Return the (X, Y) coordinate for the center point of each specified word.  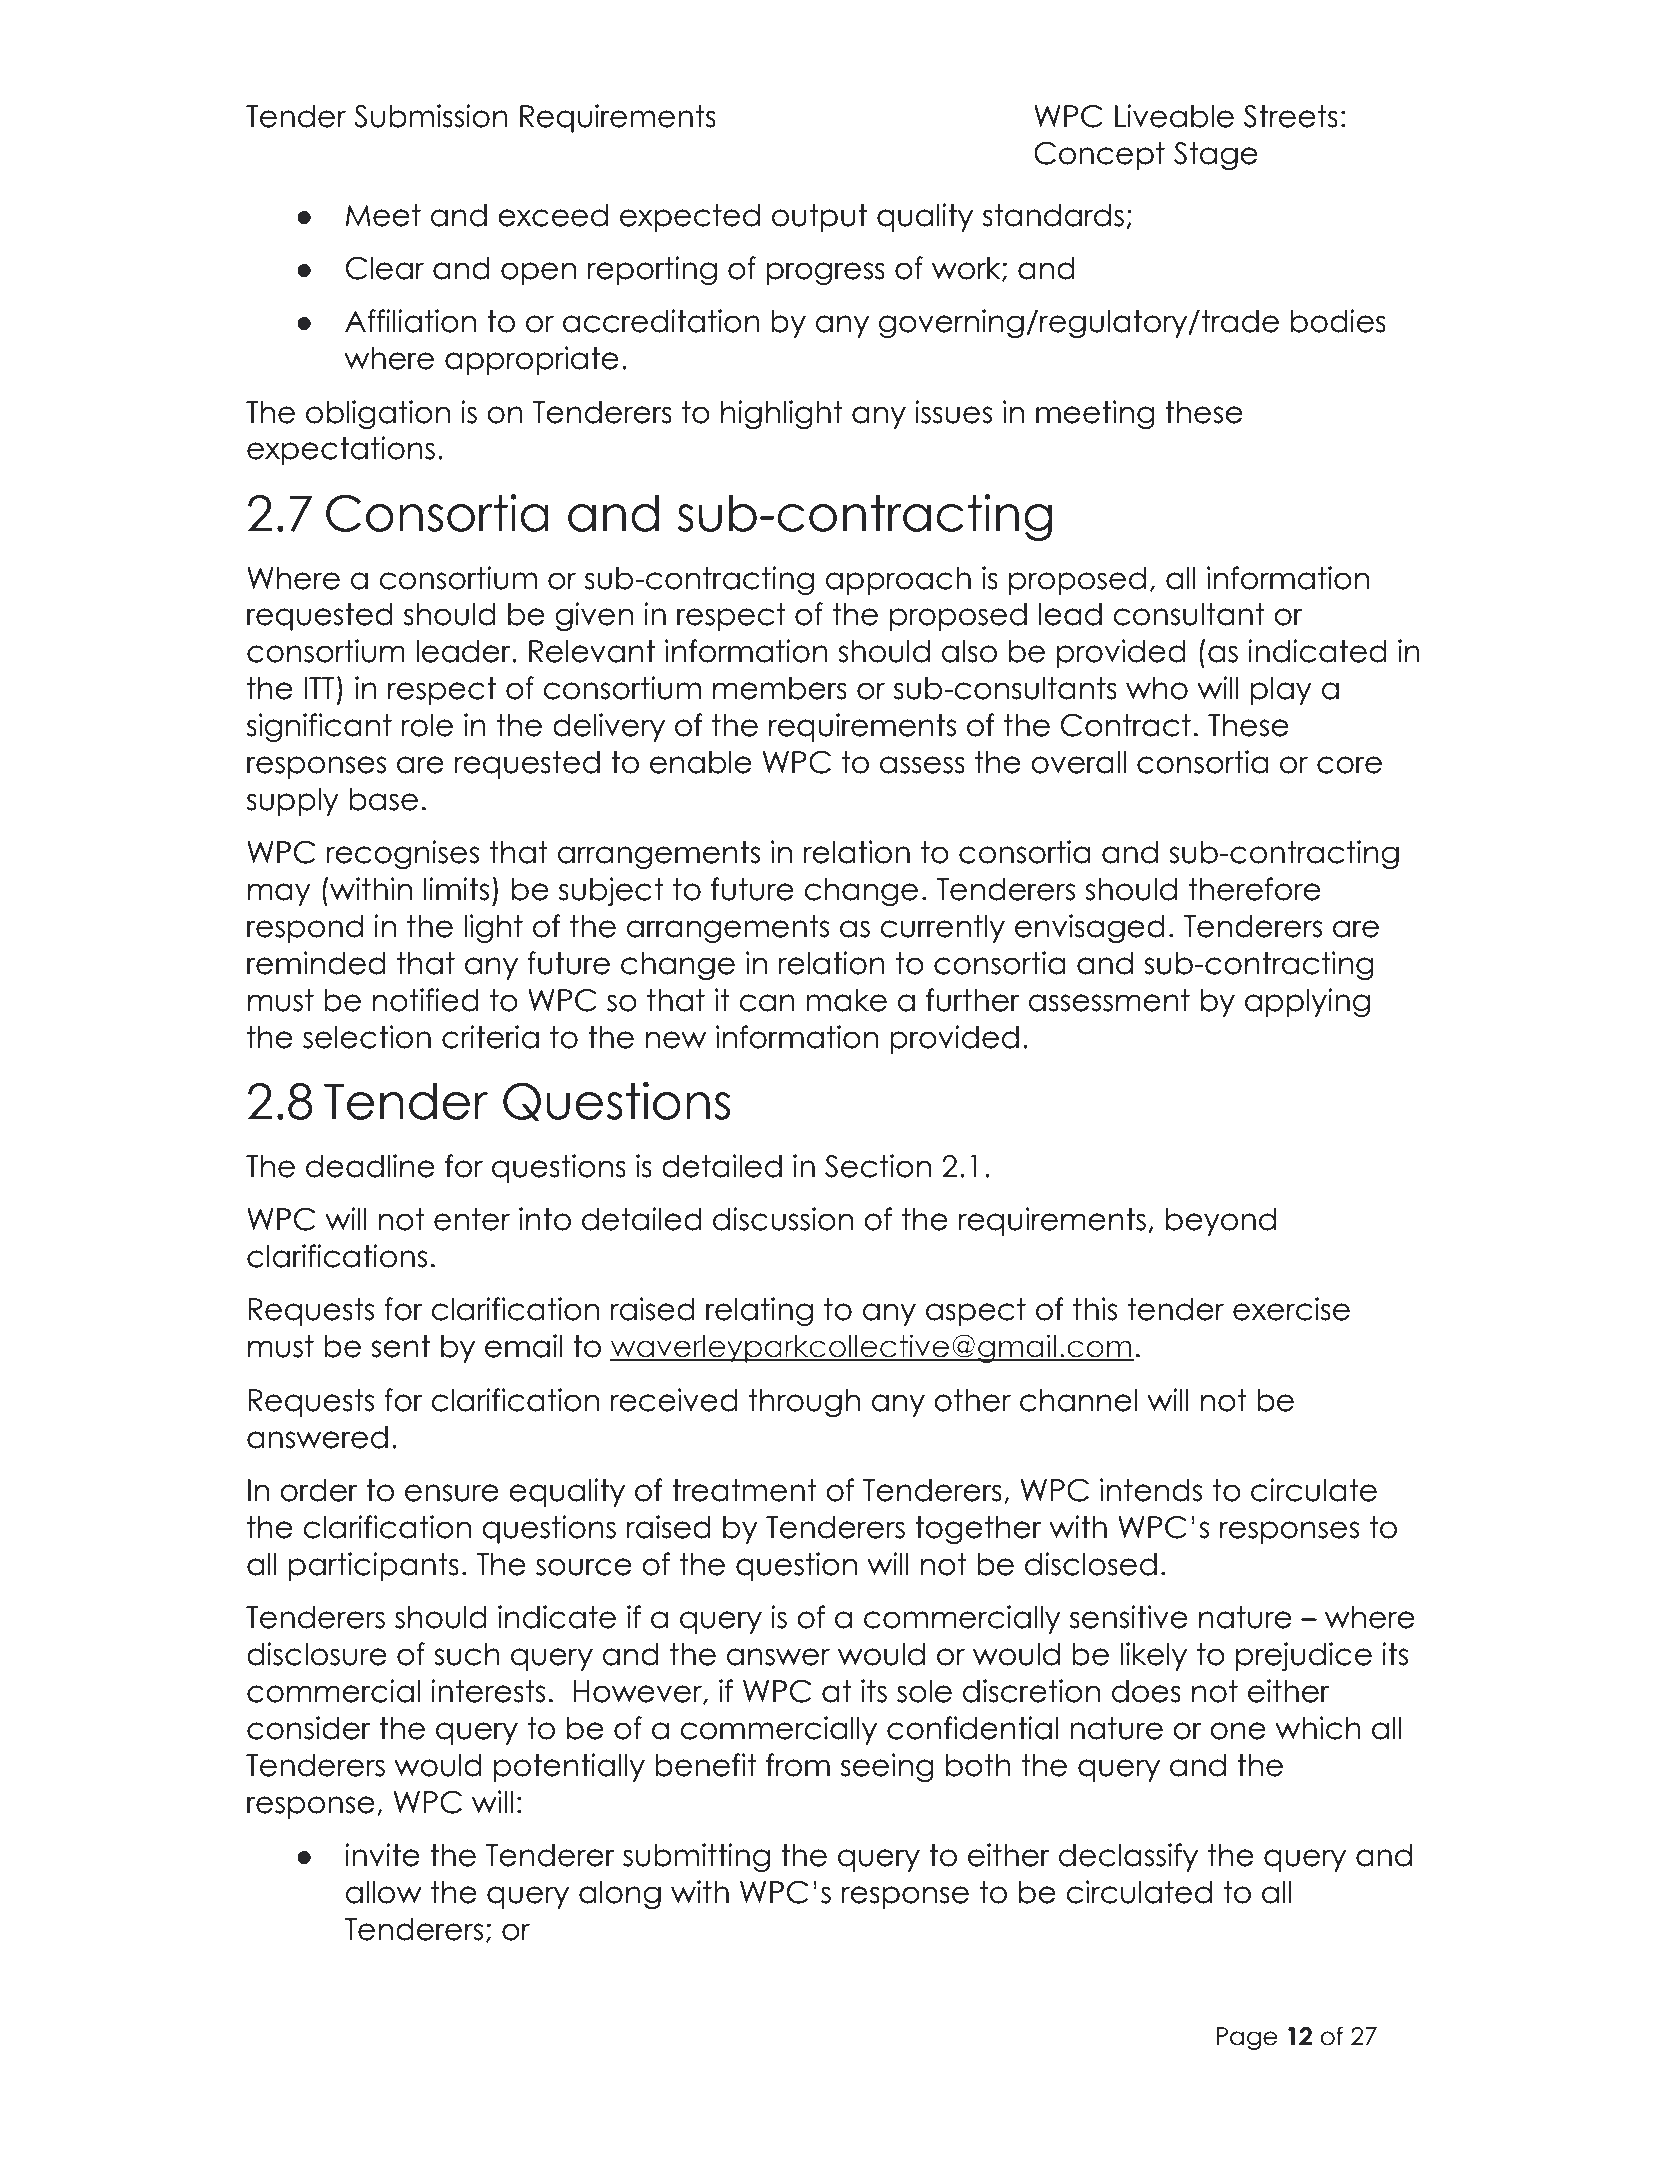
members (780, 688)
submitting (696, 1857)
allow (384, 1892)
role (427, 725)
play (1281, 691)
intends (1151, 1490)
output (819, 218)
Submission (431, 116)
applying (1307, 1002)
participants (374, 1566)
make (847, 1000)
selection (367, 1037)
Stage (1216, 156)
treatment (744, 1490)
